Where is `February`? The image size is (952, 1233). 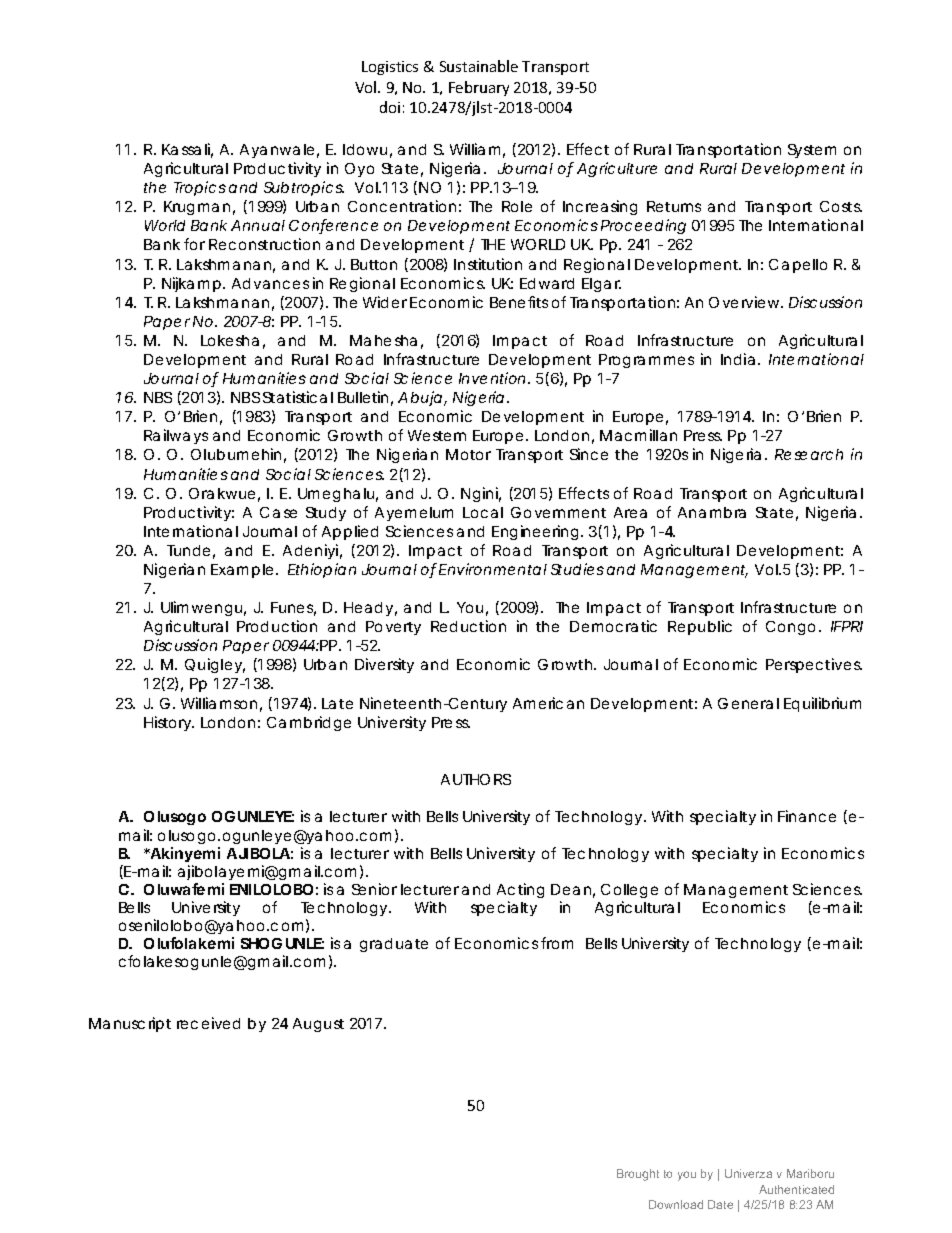
February is located at coordinates (479, 88).
